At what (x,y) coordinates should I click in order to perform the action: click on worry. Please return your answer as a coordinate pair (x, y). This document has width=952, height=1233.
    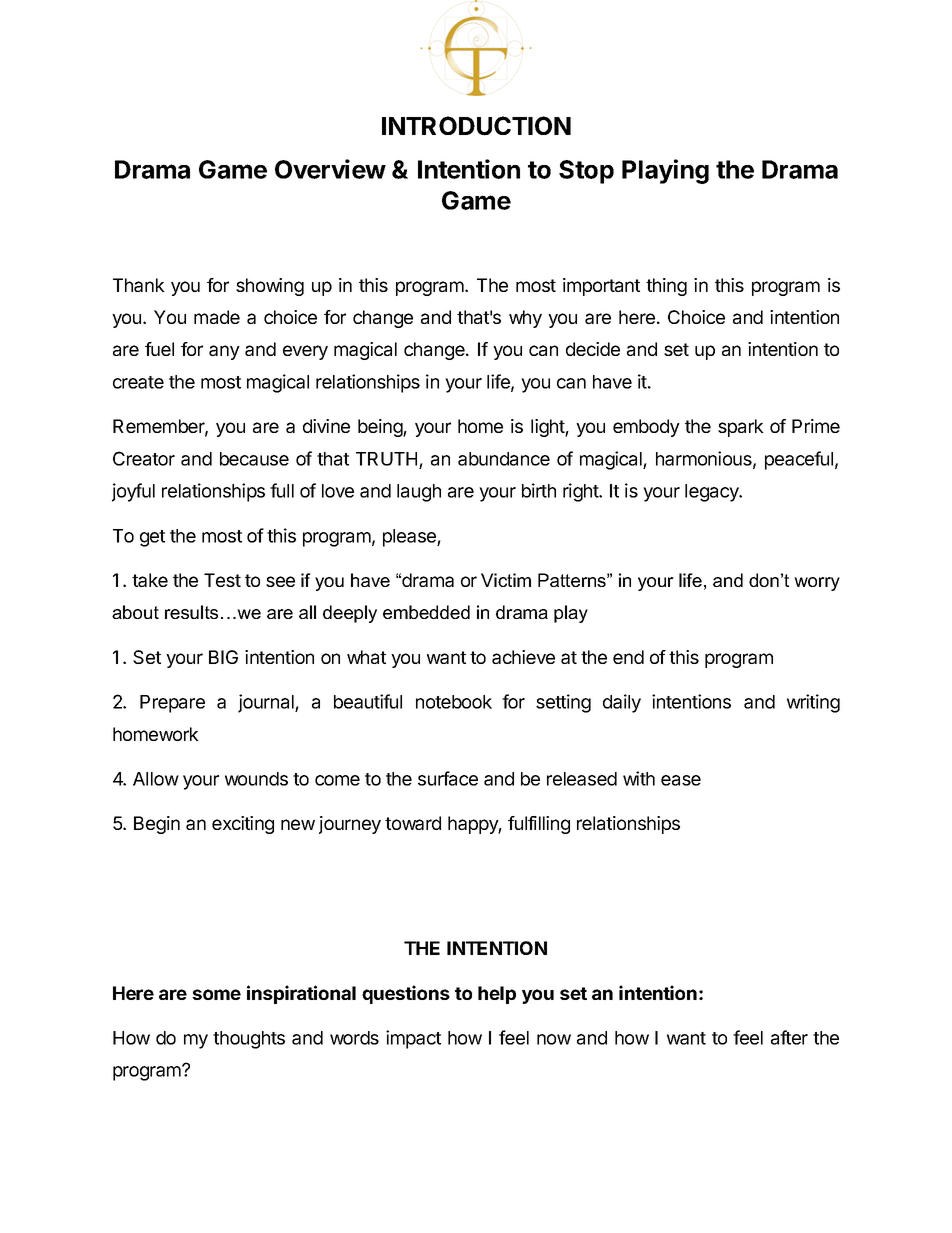
    Looking at the image, I should click on (817, 584).
